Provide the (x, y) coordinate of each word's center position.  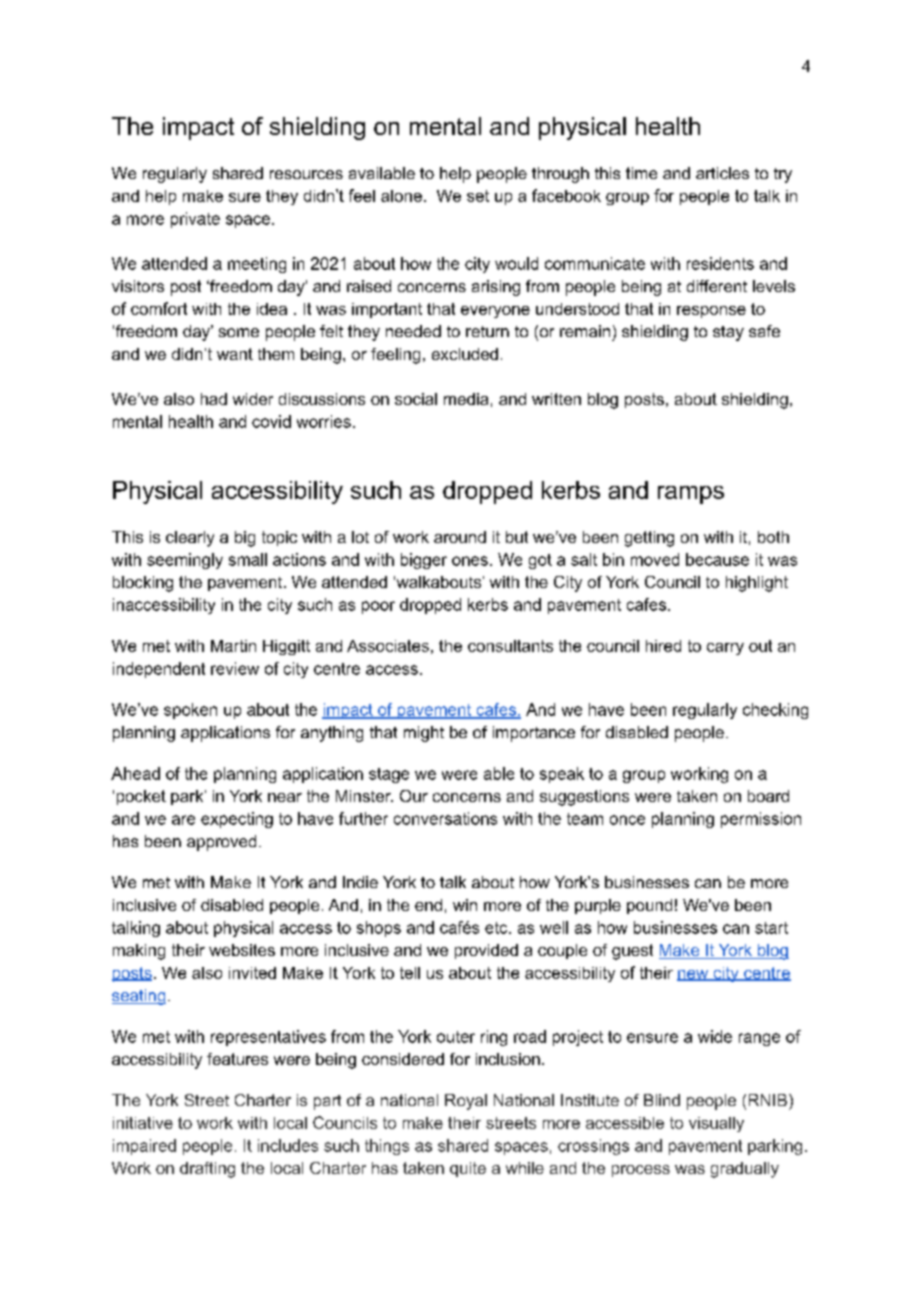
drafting (207, 1170)
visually (716, 1124)
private (195, 220)
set (478, 196)
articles (722, 173)
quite (468, 1169)
